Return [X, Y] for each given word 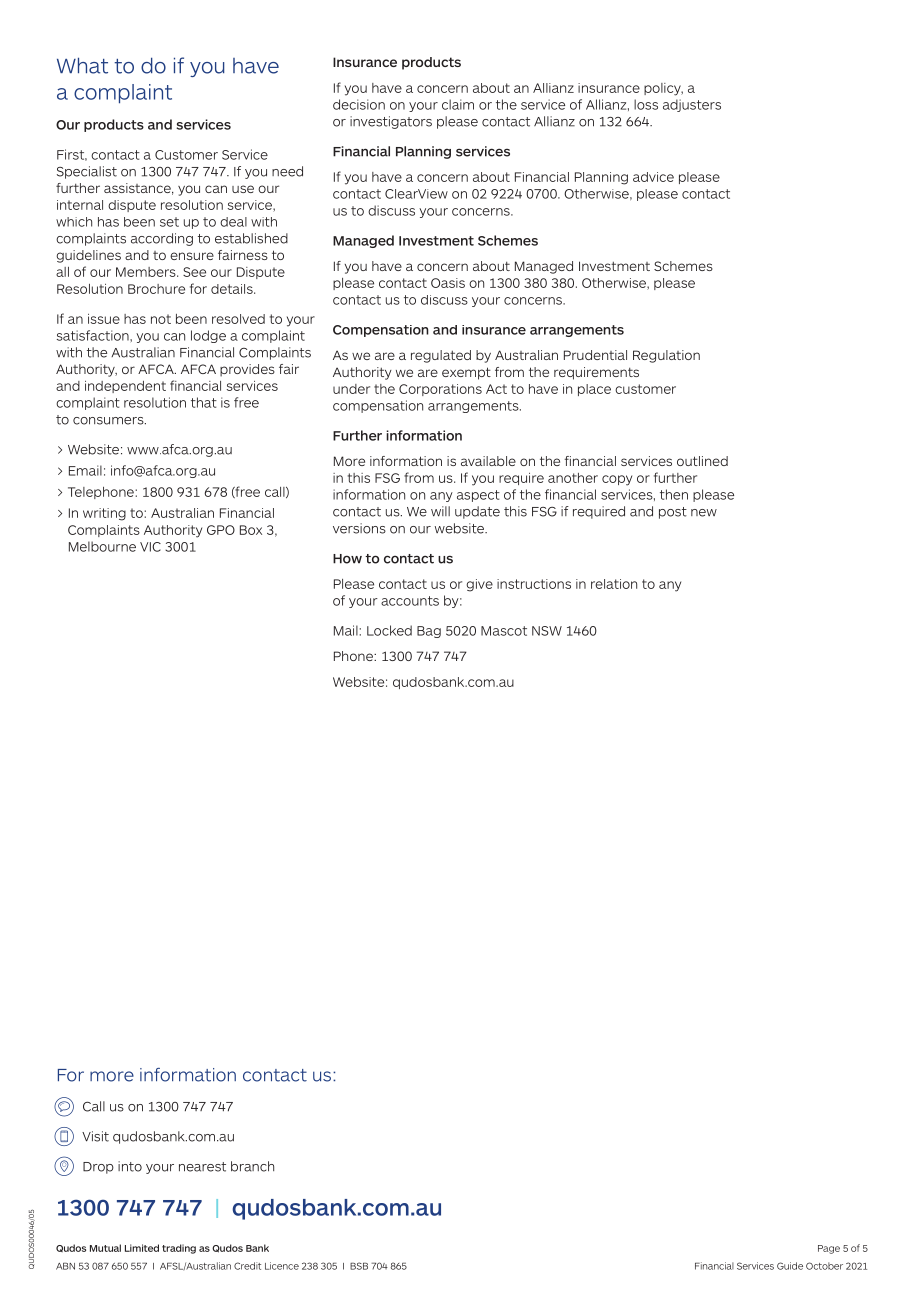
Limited [142, 1248]
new [704, 513]
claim [458, 104]
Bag [429, 632]
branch [252, 1166]
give [480, 585]
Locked [389, 630]
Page [829, 1249]
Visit [95, 1136]
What [82, 65]
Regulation [666, 356]
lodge [208, 336]
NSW [547, 631]
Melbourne [102, 546]
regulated [441, 356]
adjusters [692, 105]
